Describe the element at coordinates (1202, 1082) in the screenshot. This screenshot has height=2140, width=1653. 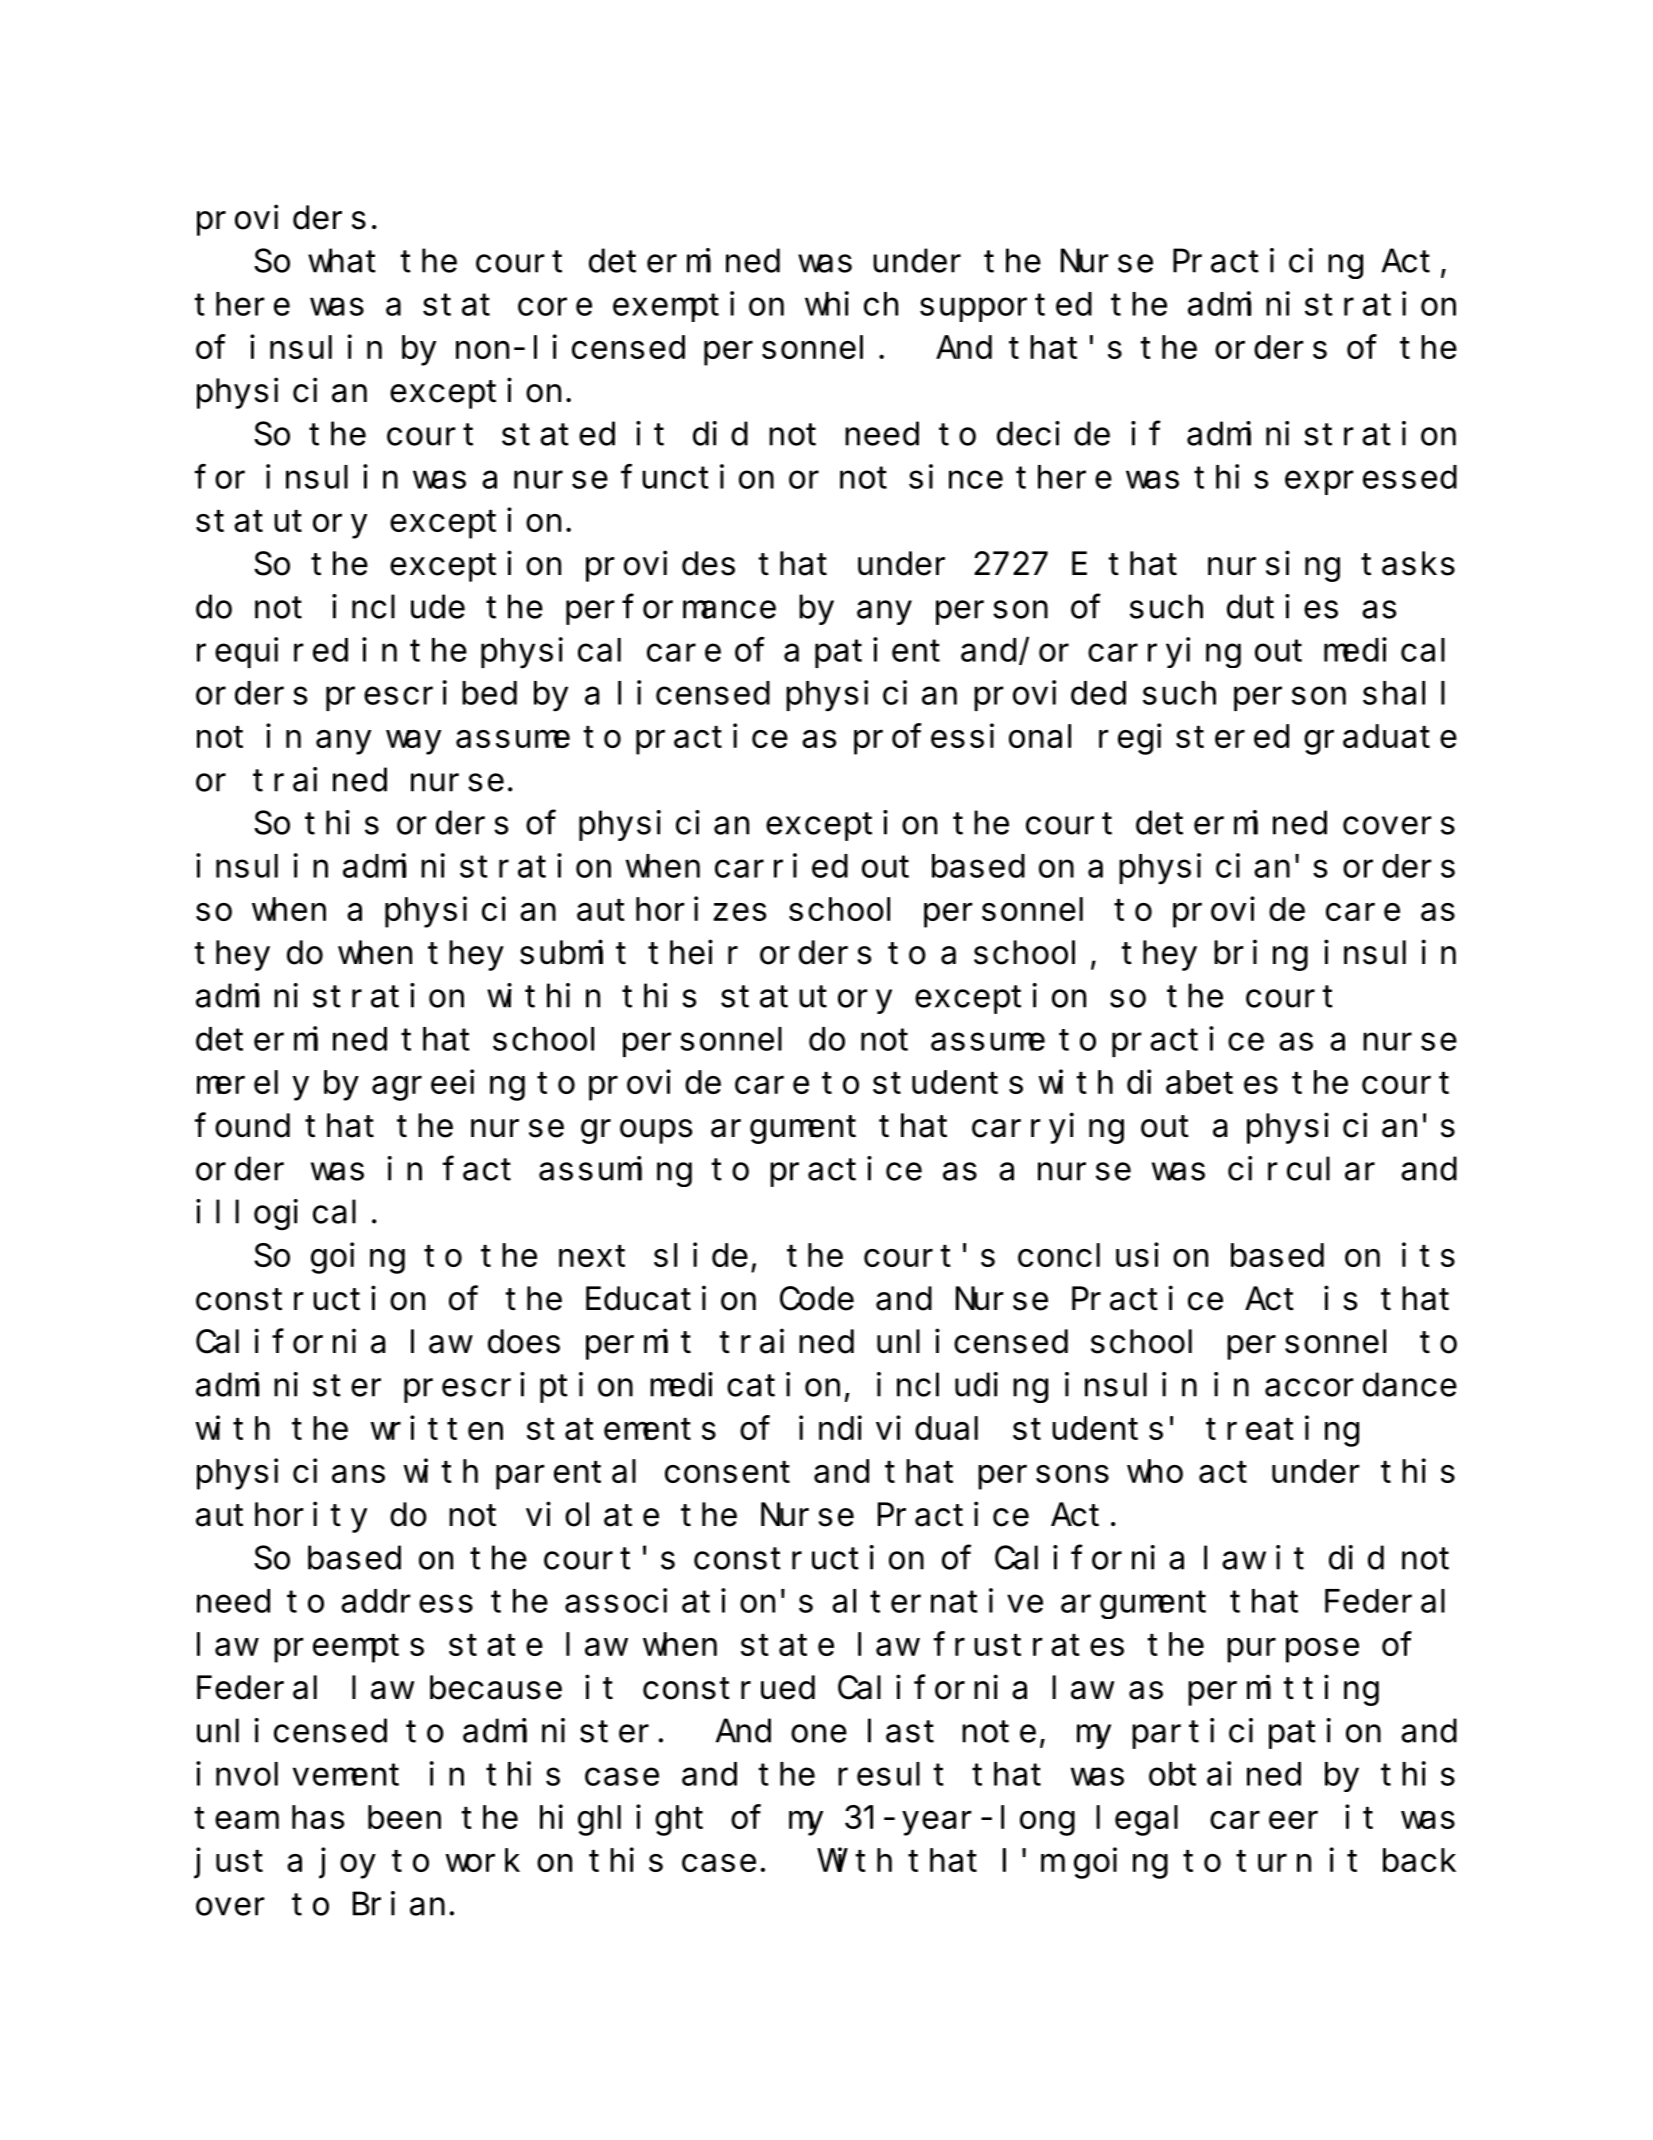
I see `diabetes` at that location.
